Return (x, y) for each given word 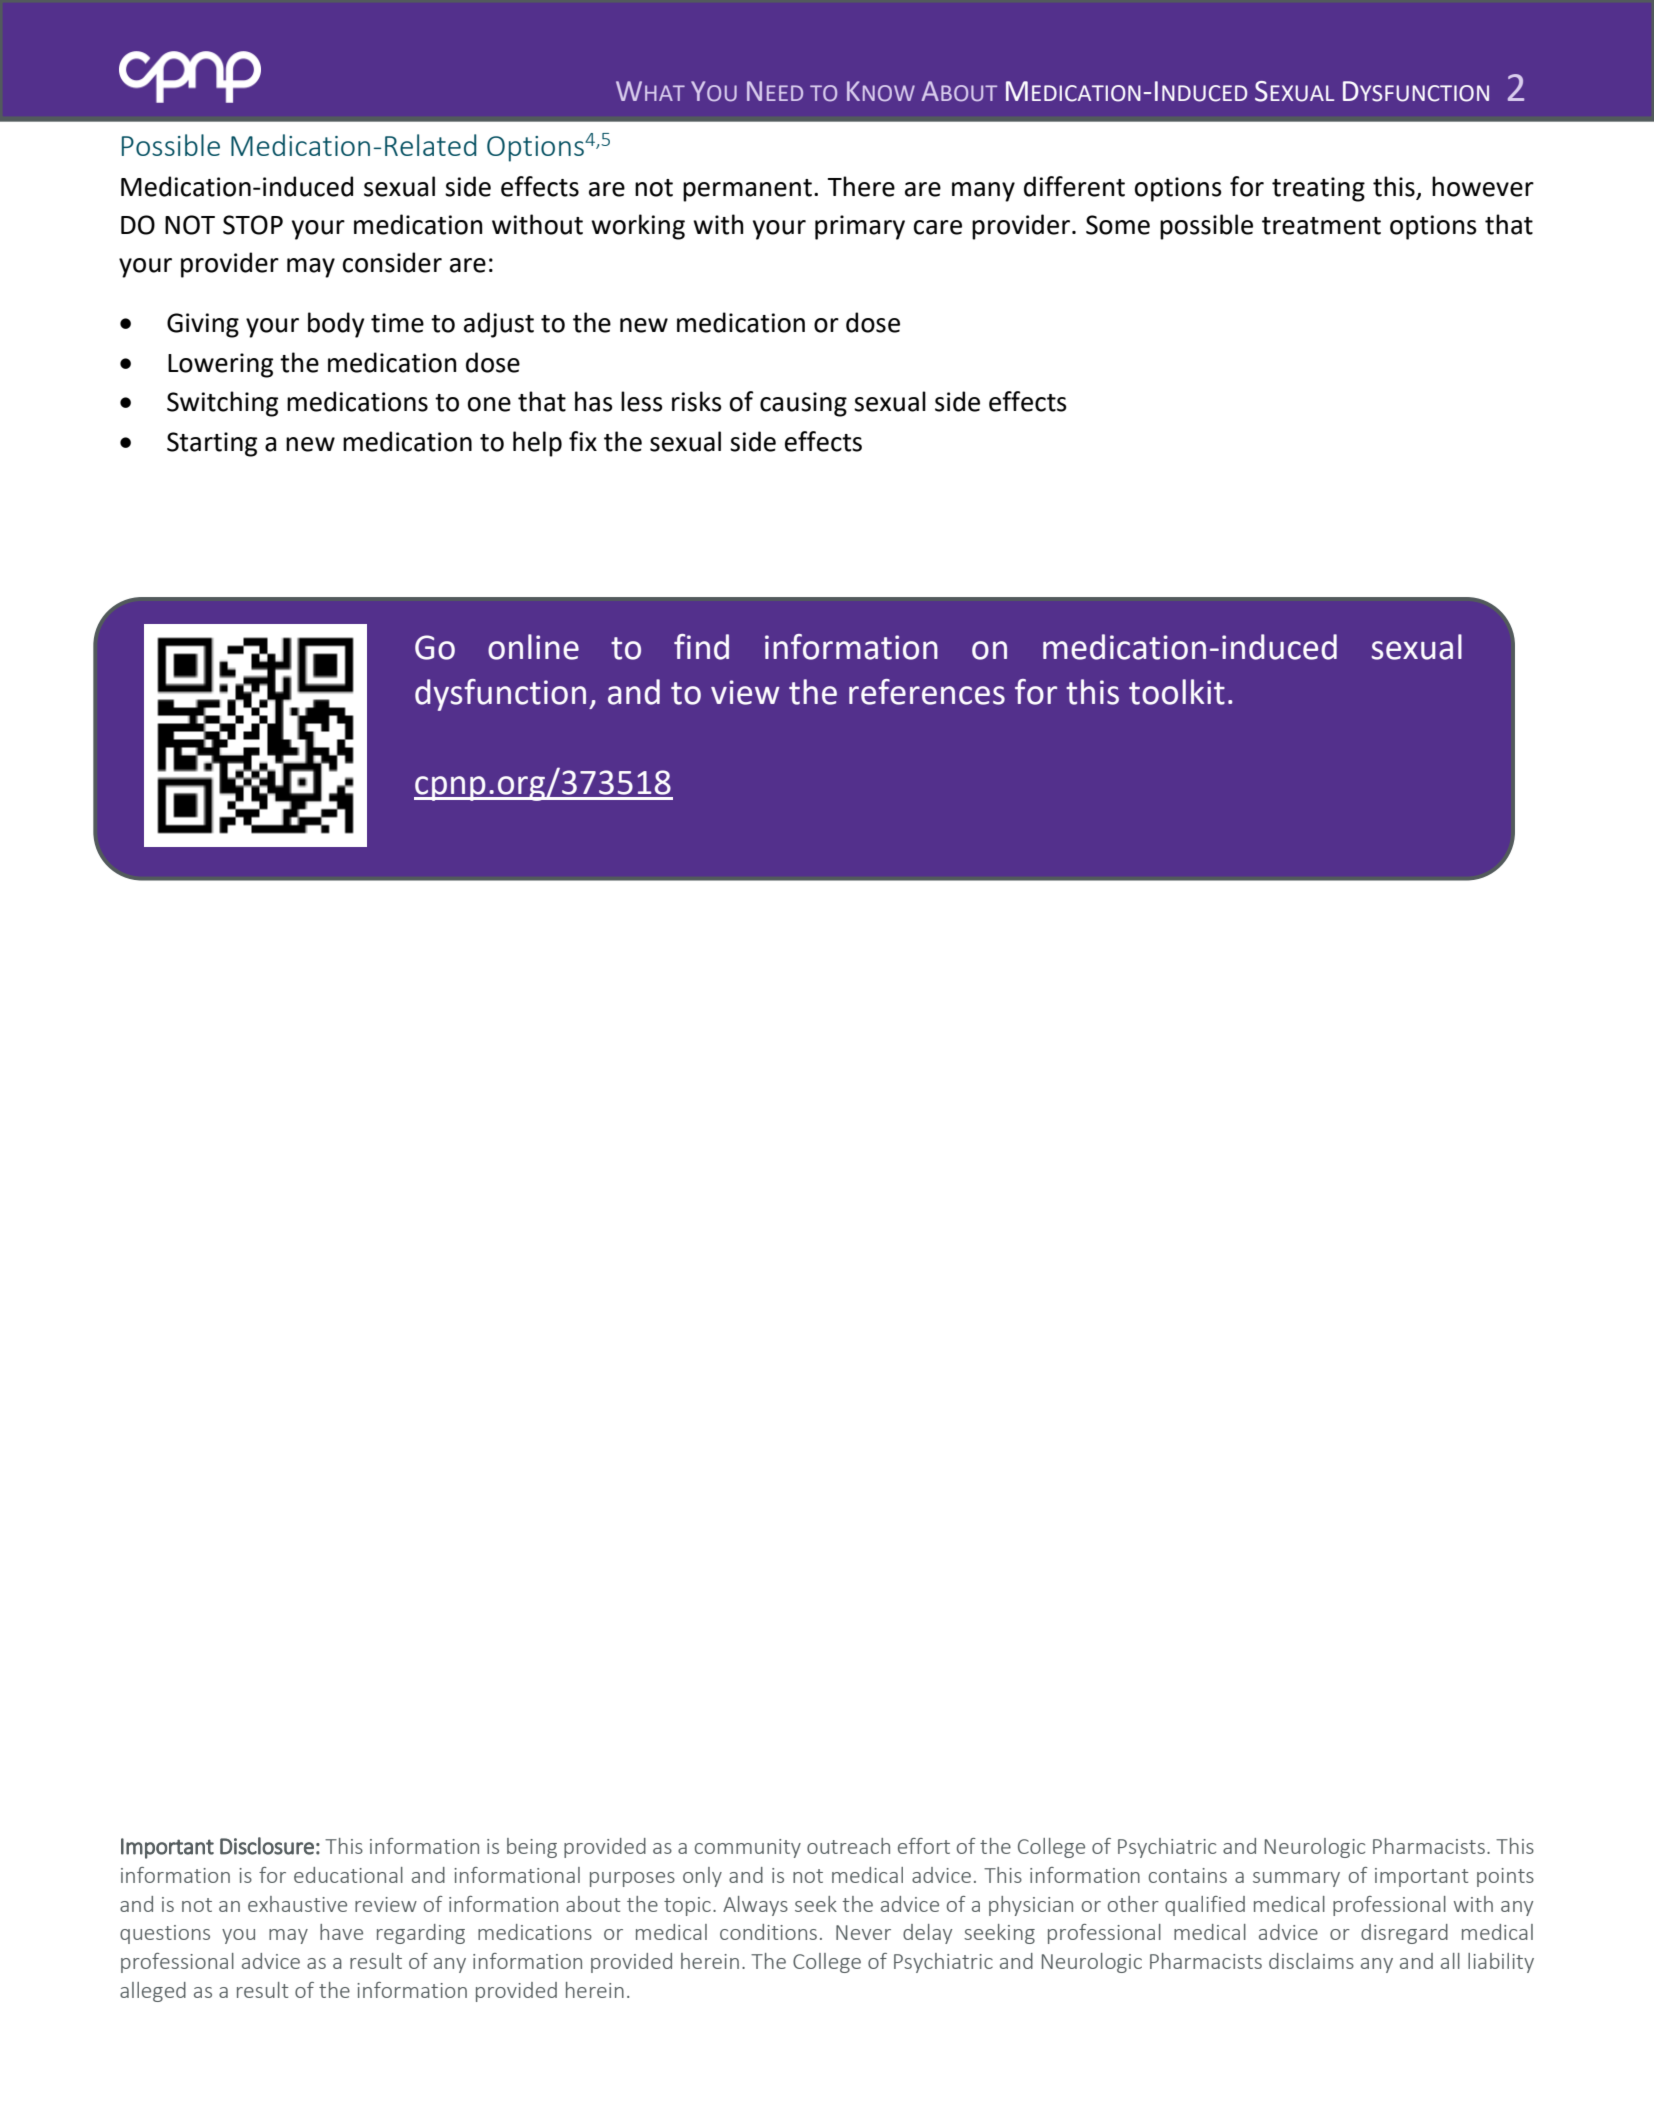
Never (863, 1932)
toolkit (1177, 692)
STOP (253, 225)
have (341, 1932)
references (927, 692)
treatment (1321, 226)
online (533, 647)
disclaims (1311, 1961)
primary (860, 227)
